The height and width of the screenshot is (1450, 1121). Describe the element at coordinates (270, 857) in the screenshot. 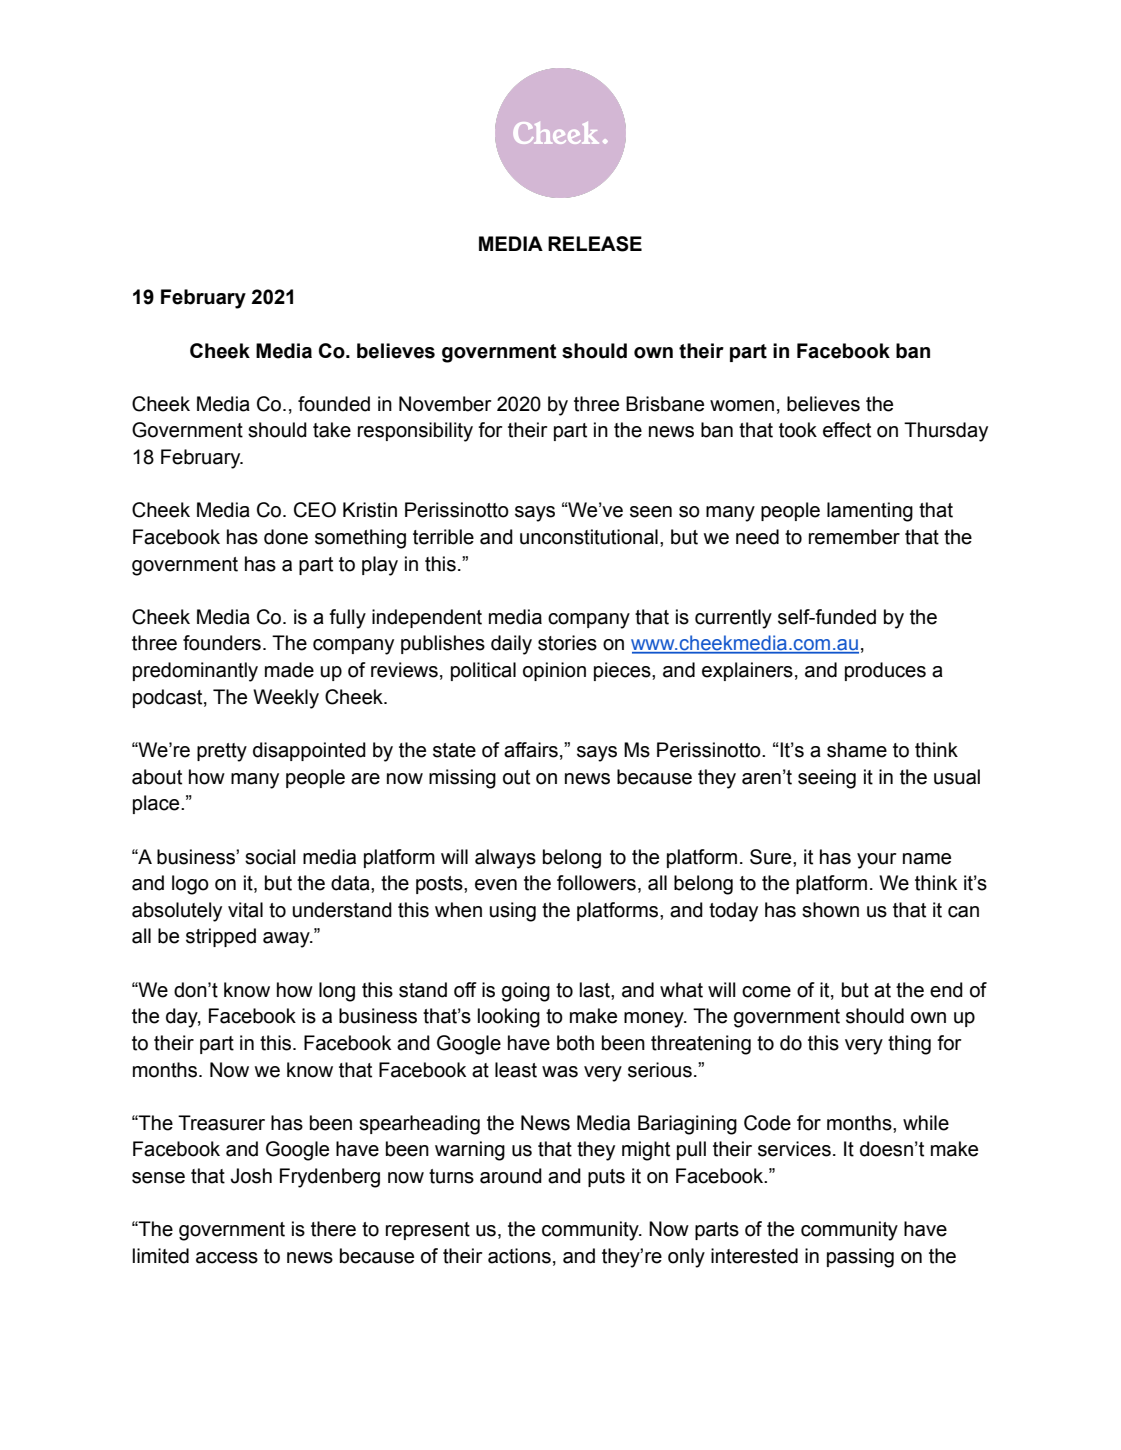

I see `social` at that location.
